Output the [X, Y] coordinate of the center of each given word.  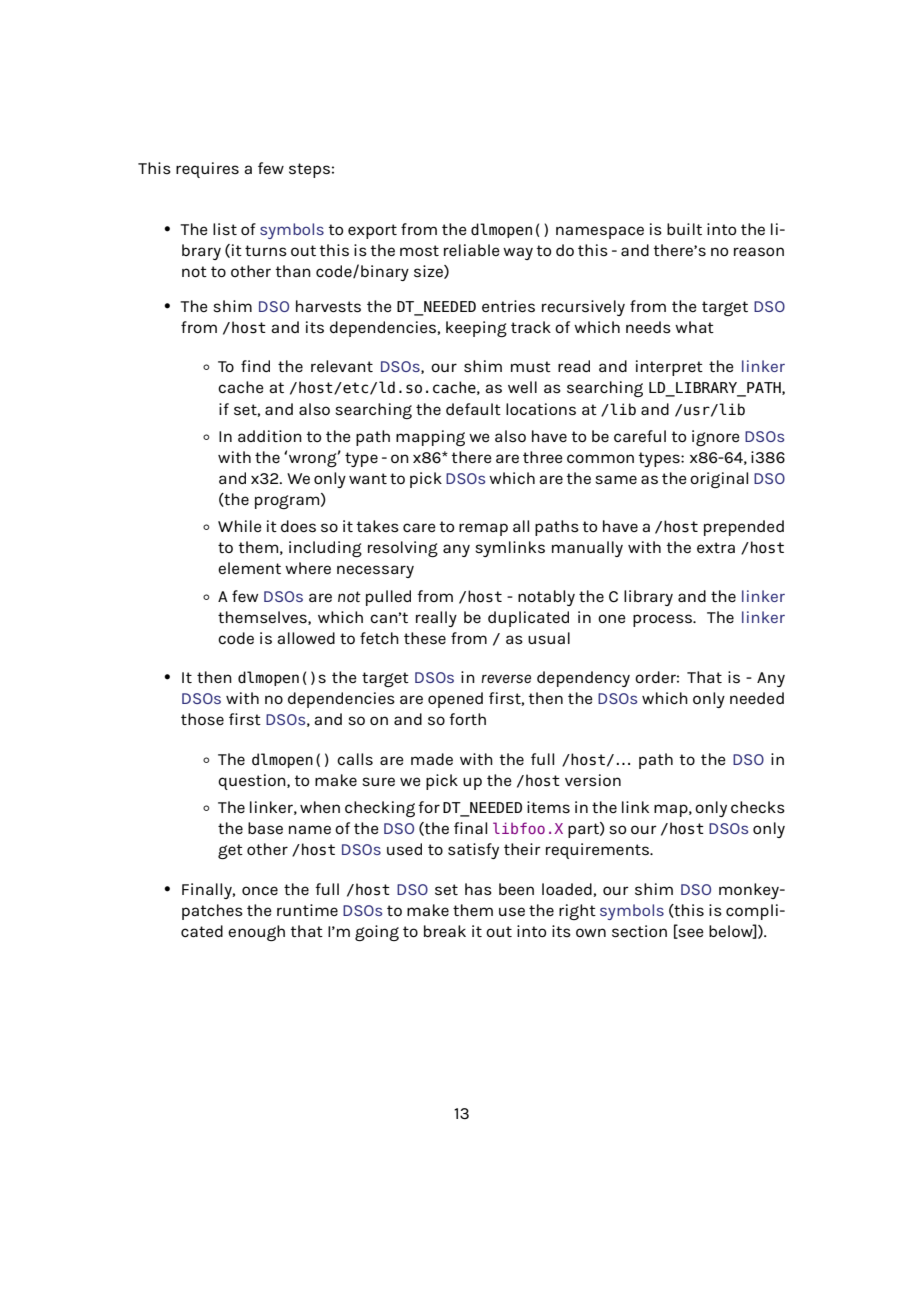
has [478, 889]
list [225, 229]
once [260, 890]
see [690, 933]
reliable [472, 250]
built [684, 229]
